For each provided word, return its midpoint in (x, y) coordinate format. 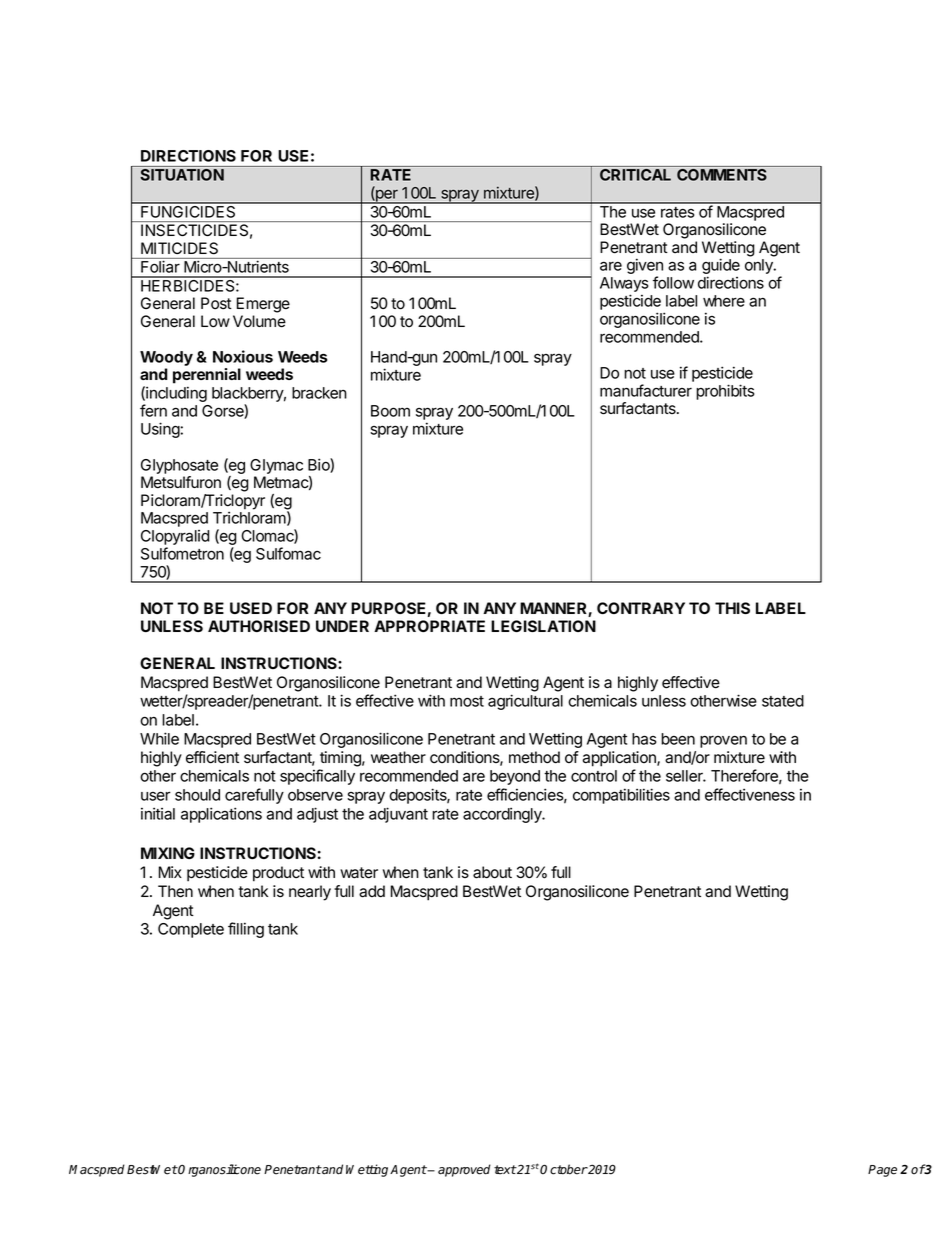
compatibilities (621, 796)
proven (723, 741)
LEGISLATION (543, 626)
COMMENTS (722, 175)
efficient (212, 757)
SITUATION (182, 175)
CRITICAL (635, 175)
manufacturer (646, 390)
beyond (515, 777)
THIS (732, 608)
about (492, 872)
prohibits (725, 392)
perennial (207, 376)
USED (251, 608)
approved (464, 1170)
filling (246, 930)
